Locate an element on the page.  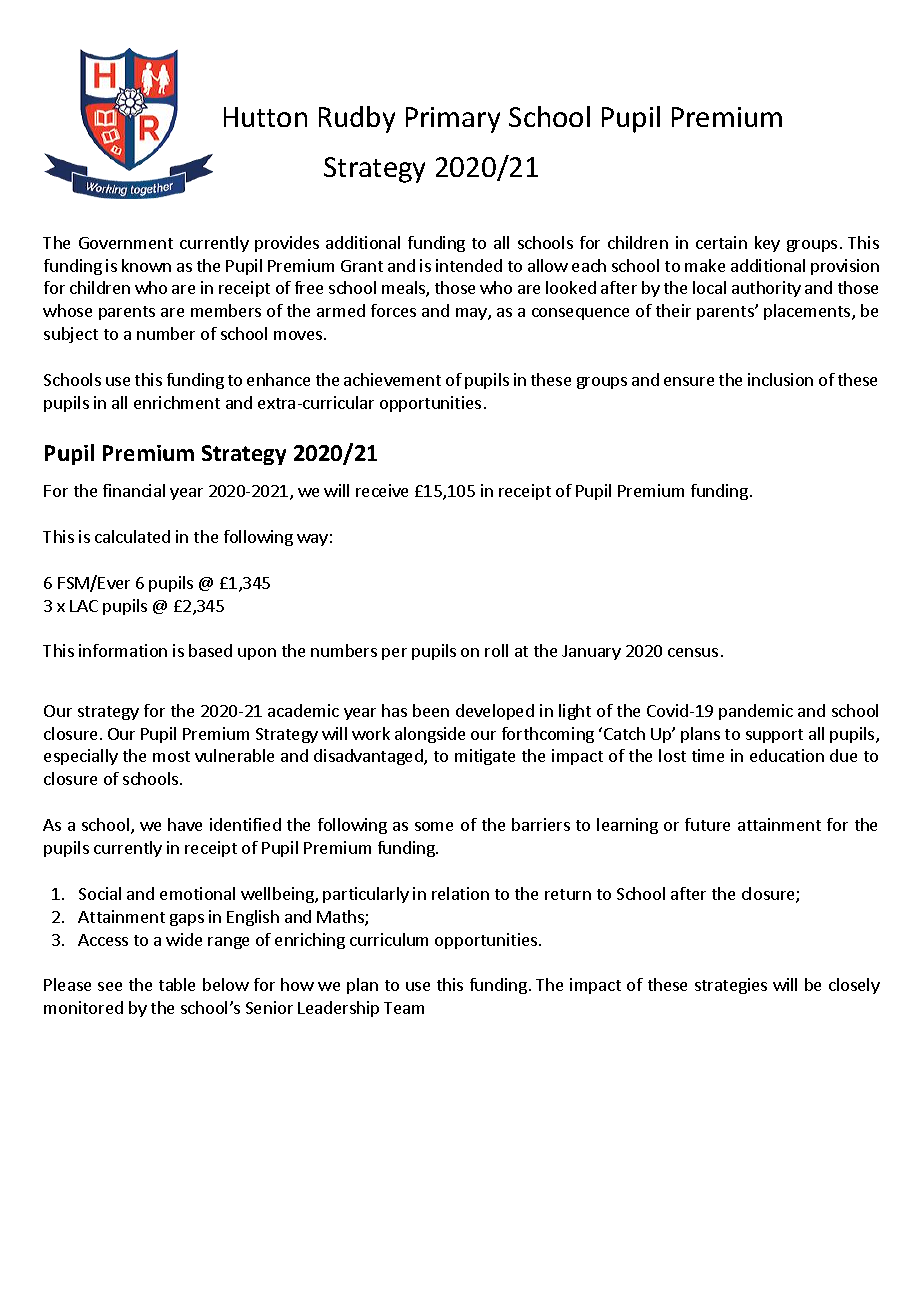
table is located at coordinates (177, 984).
